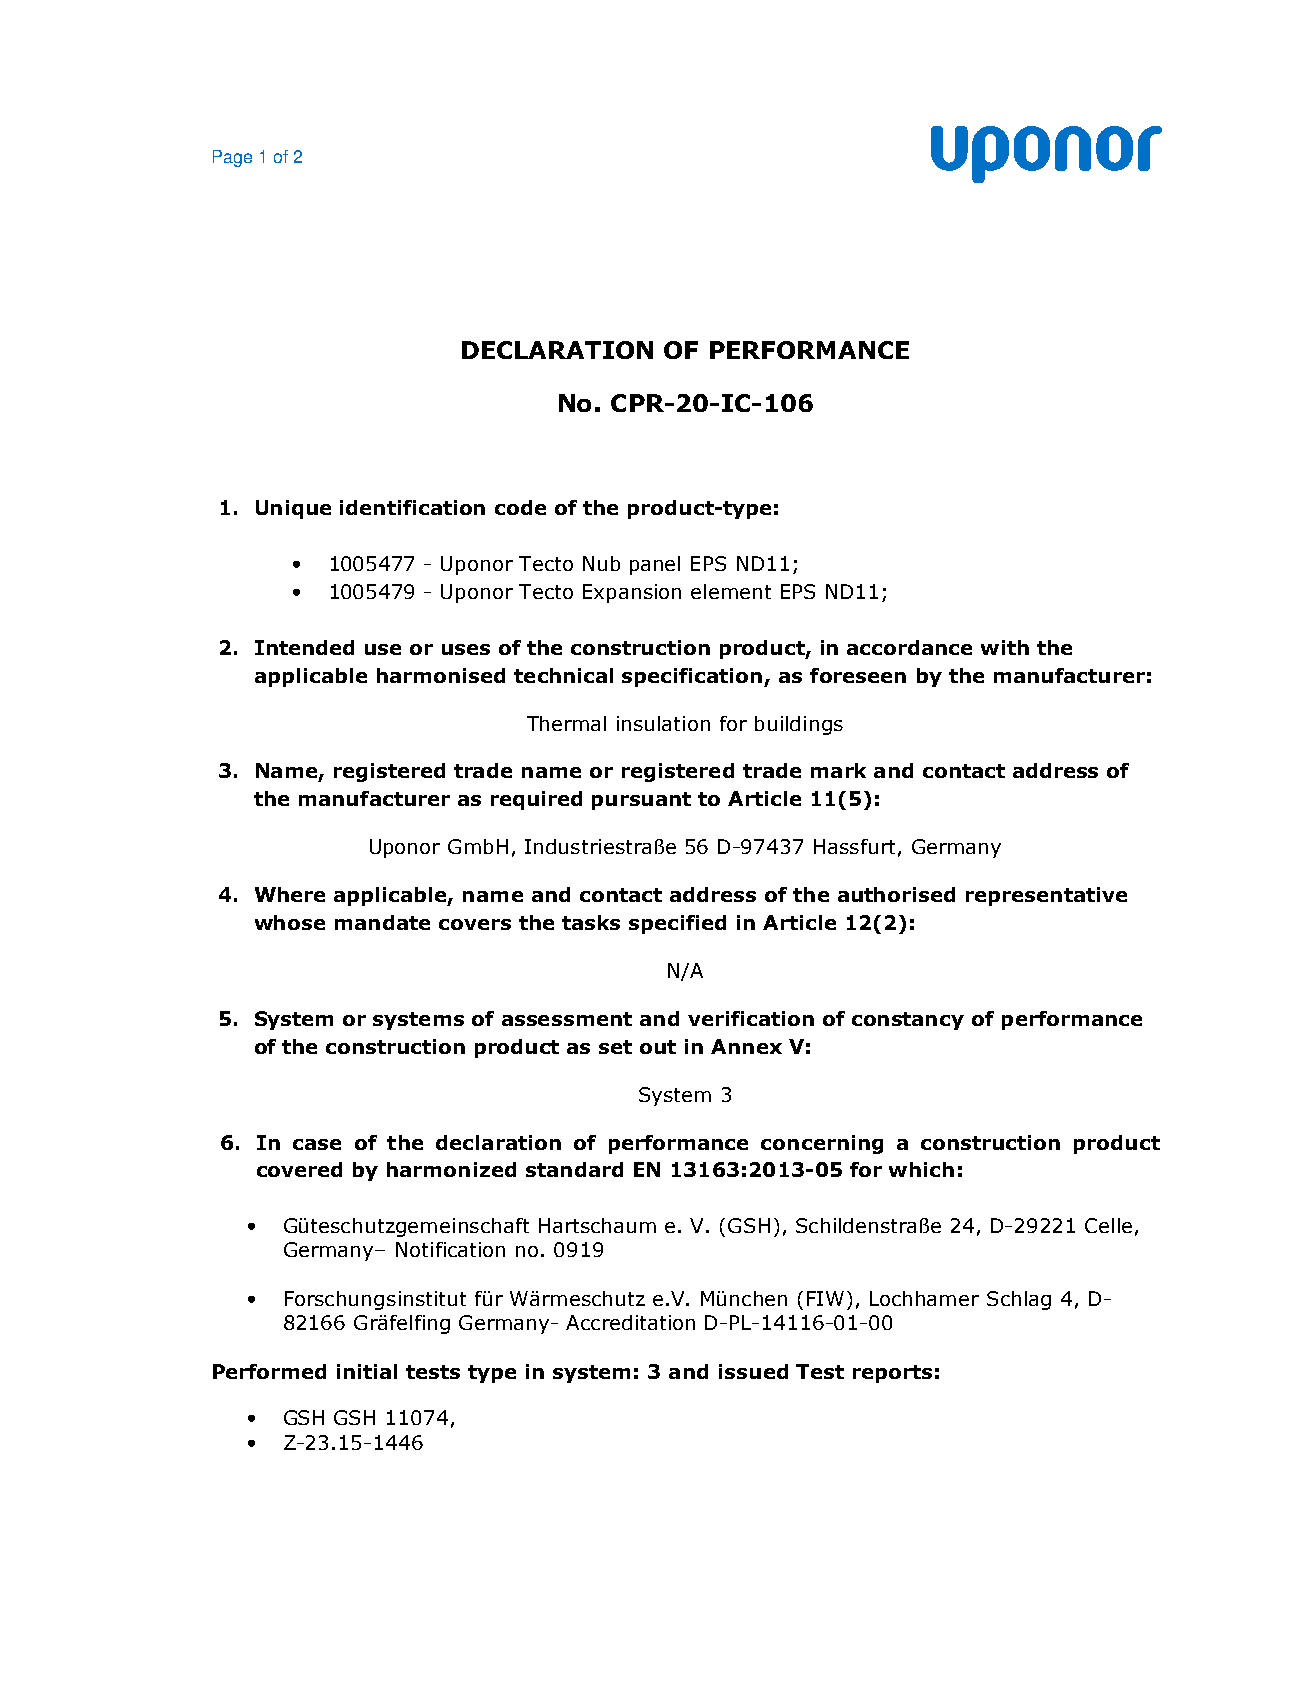 The image size is (1301, 1683). What do you see at coordinates (892, 1374) in the screenshot?
I see `reports` at bounding box center [892, 1374].
